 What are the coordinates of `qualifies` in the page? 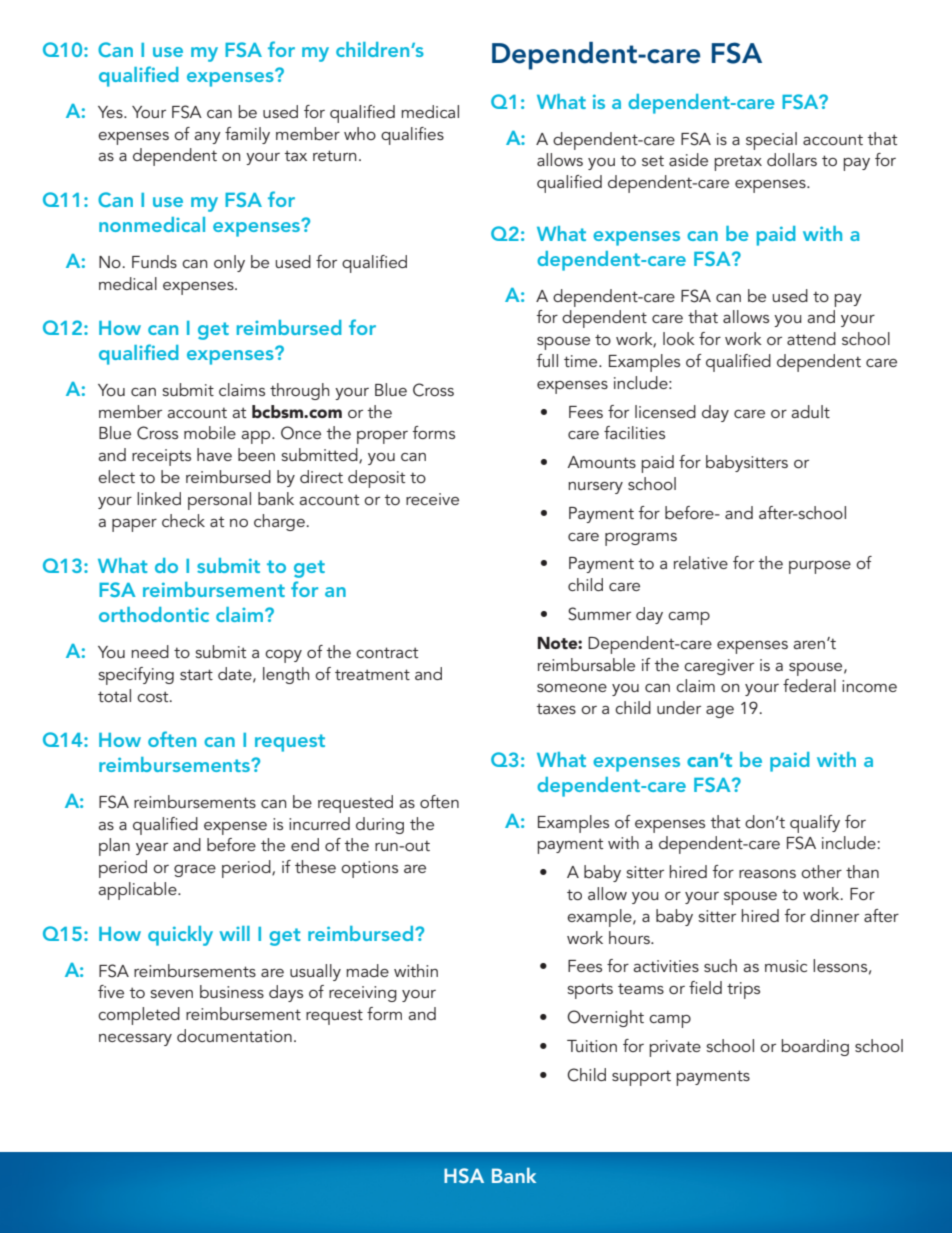 It's located at (412, 136).
